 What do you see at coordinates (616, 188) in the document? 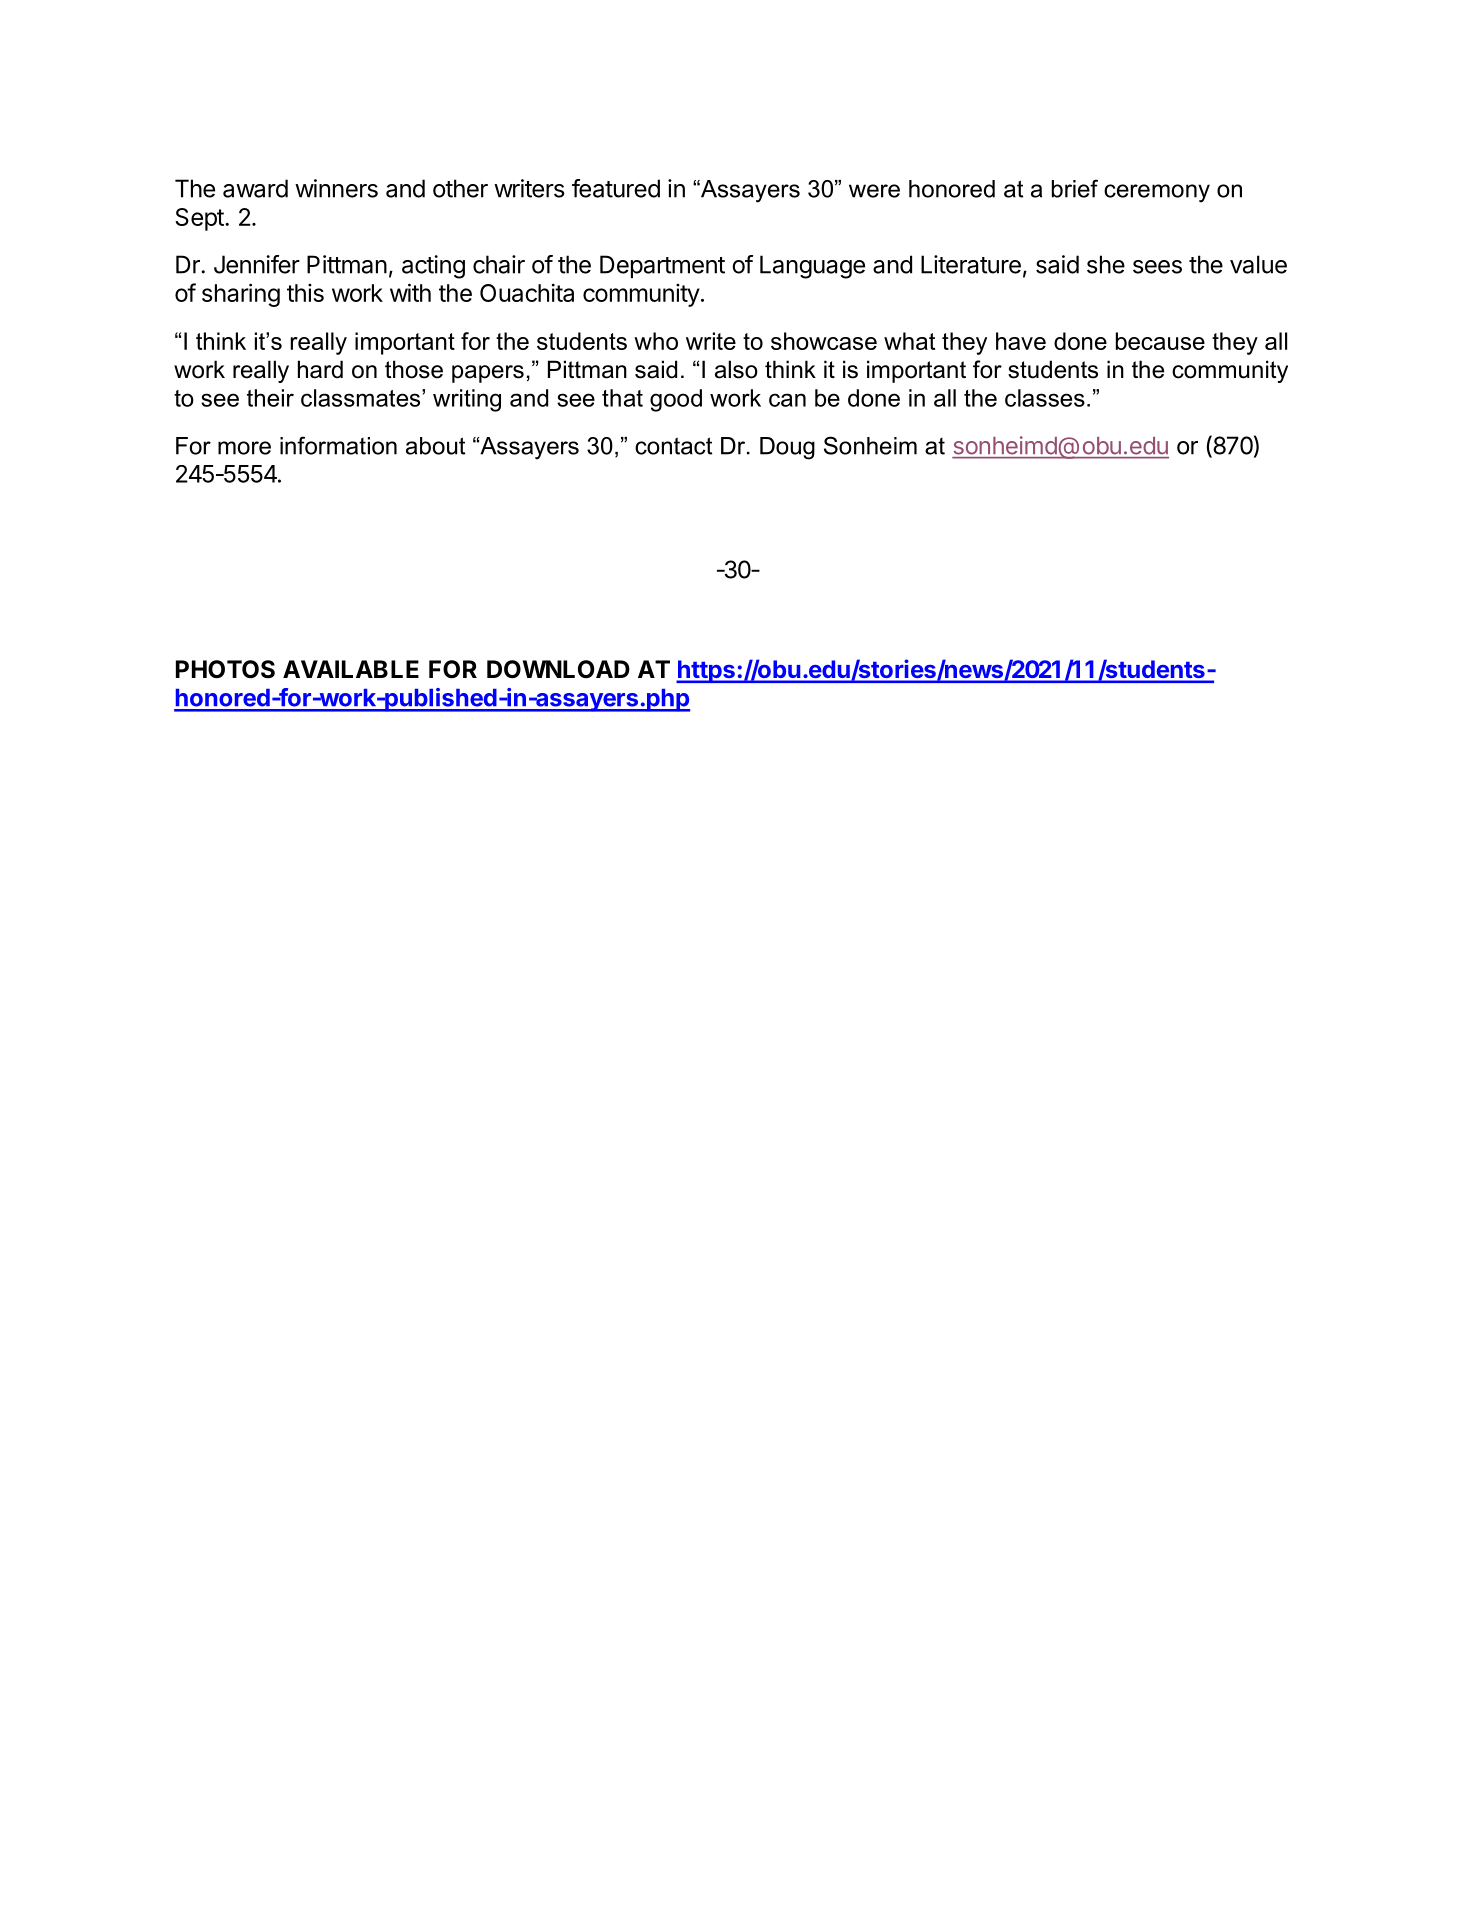
I see `featured` at bounding box center [616, 188].
